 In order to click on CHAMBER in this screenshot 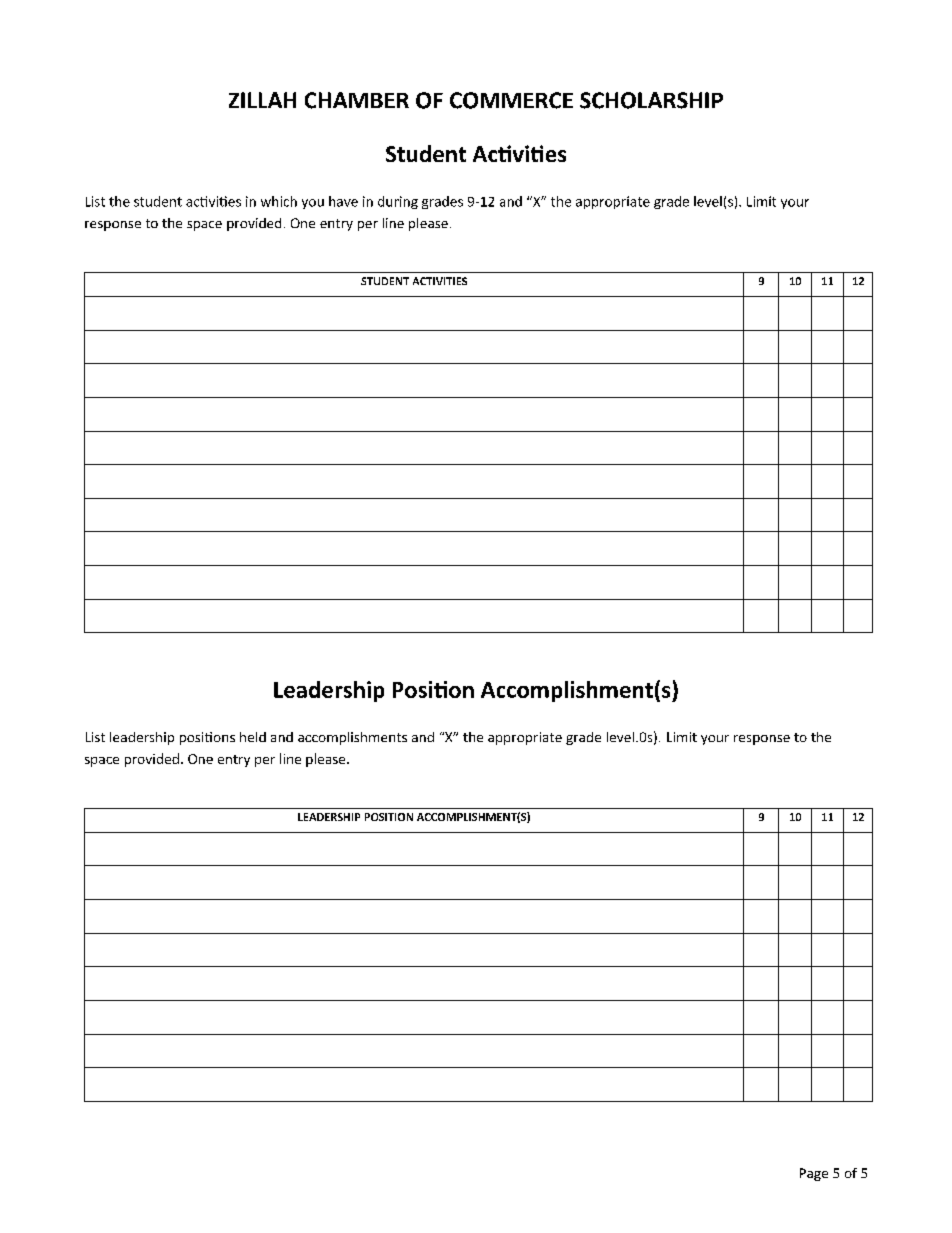, I will do `click(357, 100)`.
